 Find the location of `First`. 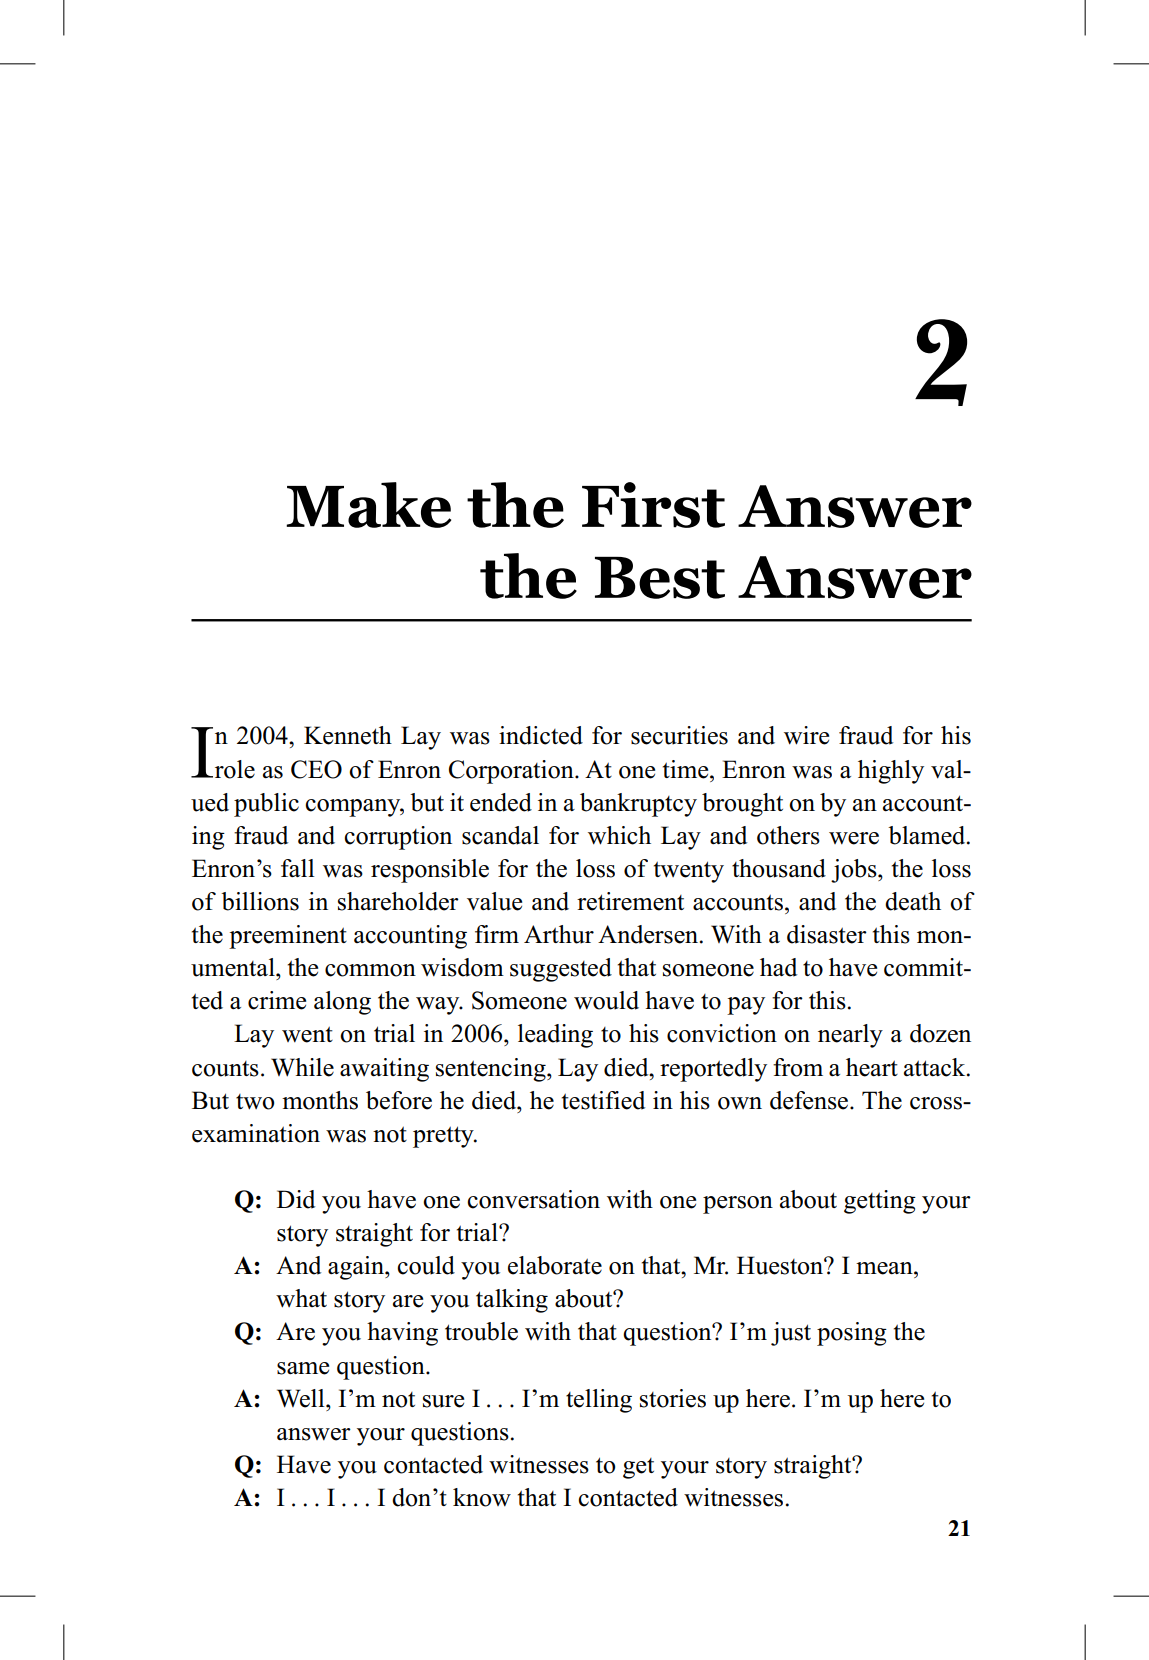

First is located at coordinates (653, 505).
